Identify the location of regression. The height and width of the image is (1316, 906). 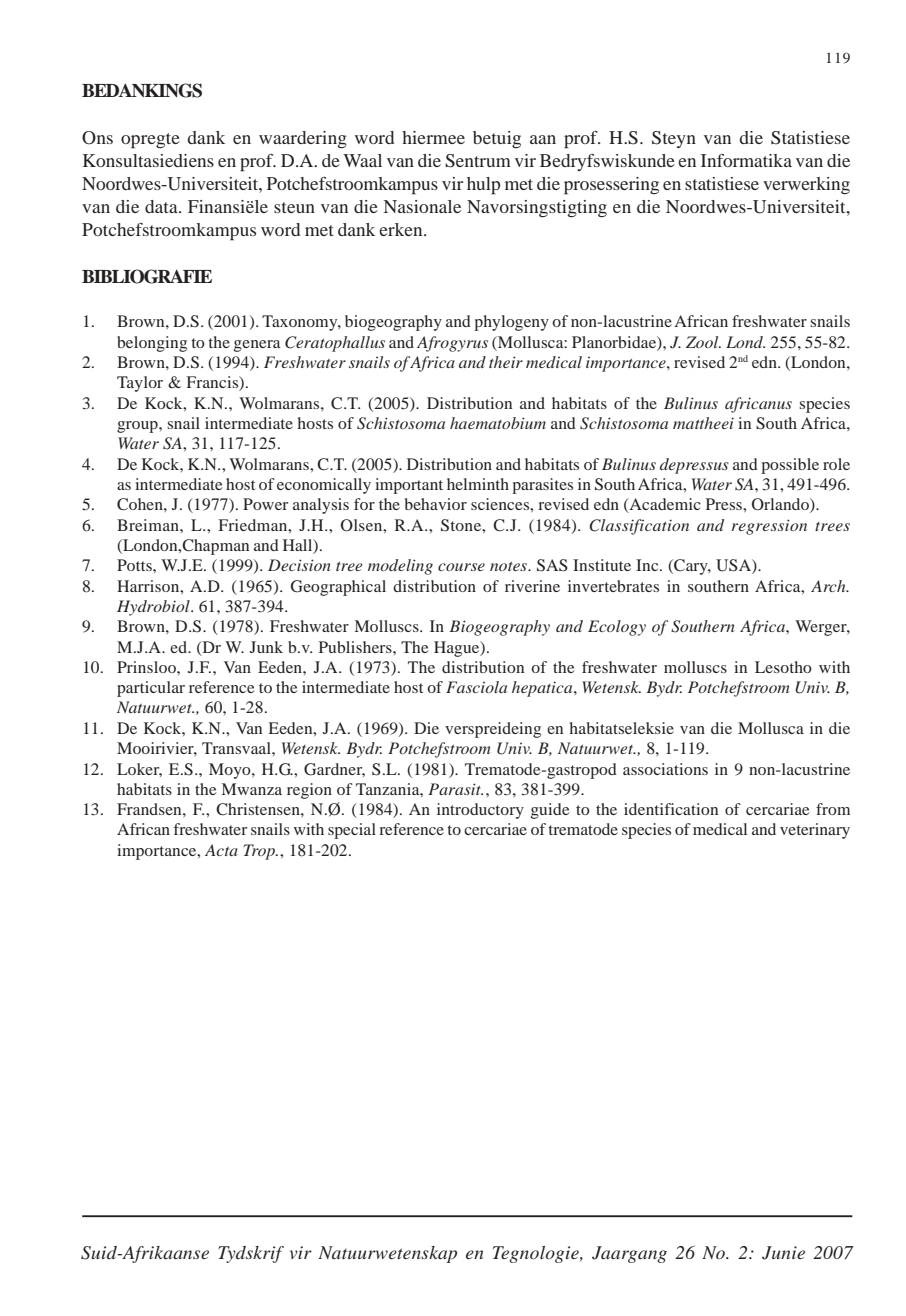
(769, 527).
